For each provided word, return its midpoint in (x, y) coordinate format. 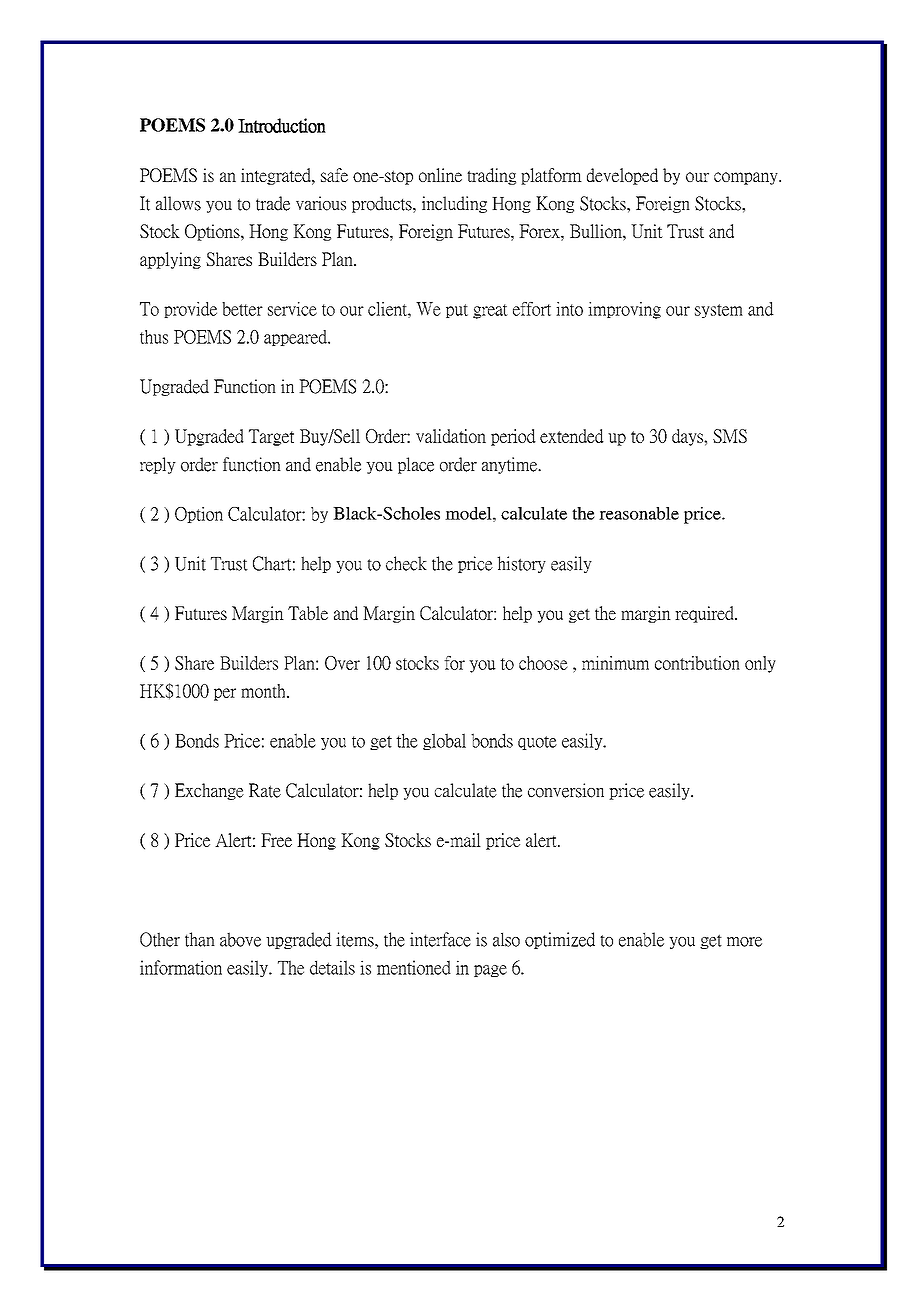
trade (273, 203)
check (406, 563)
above (240, 939)
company (747, 178)
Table (308, 613)
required (705, 614)
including (454, 204)
